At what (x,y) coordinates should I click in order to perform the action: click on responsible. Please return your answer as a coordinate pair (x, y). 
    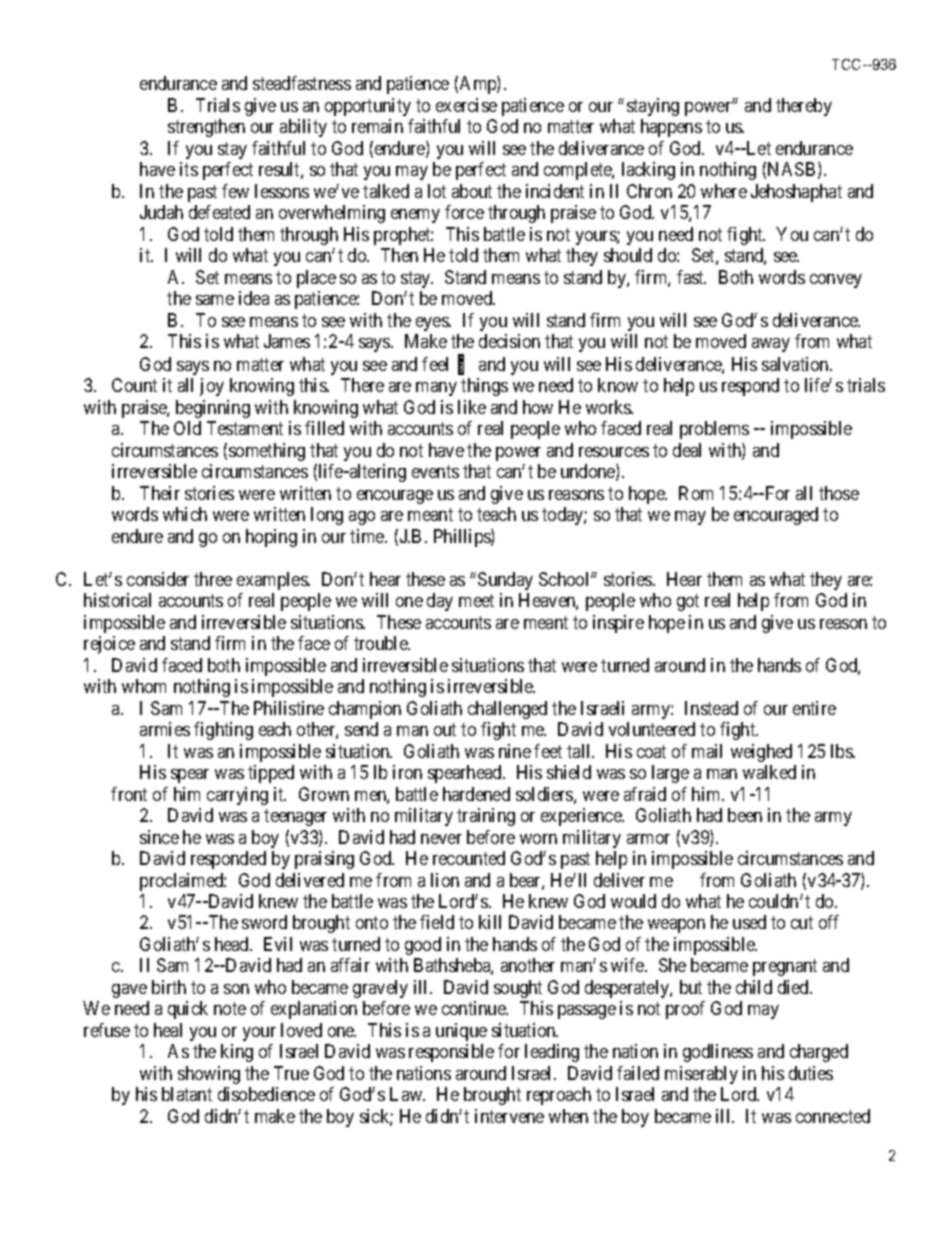
    Looking at the image, I should click on (451, 1053).
